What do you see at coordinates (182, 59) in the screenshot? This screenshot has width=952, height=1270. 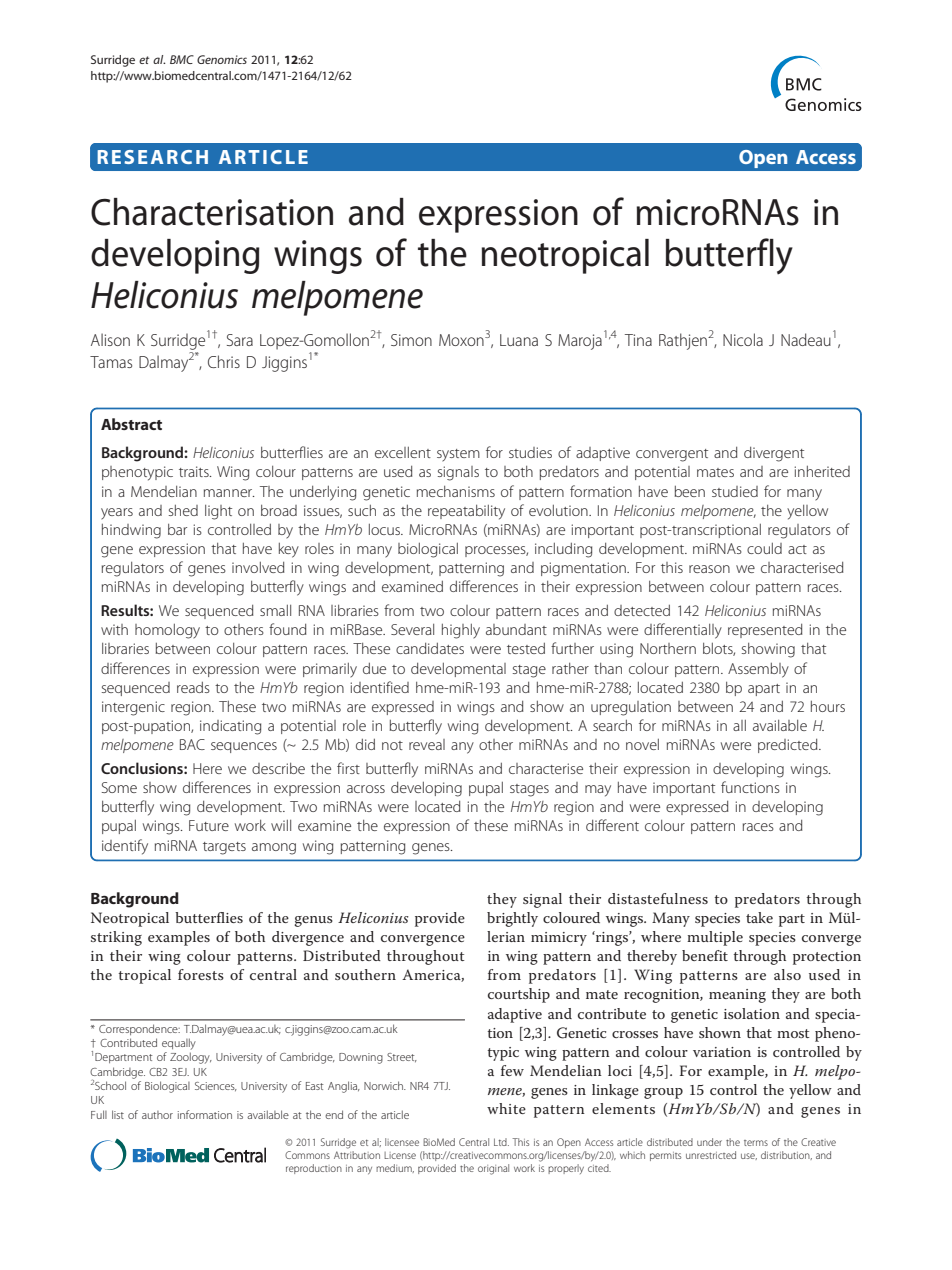 I see `BMC` at bounding box center [182, 59].
